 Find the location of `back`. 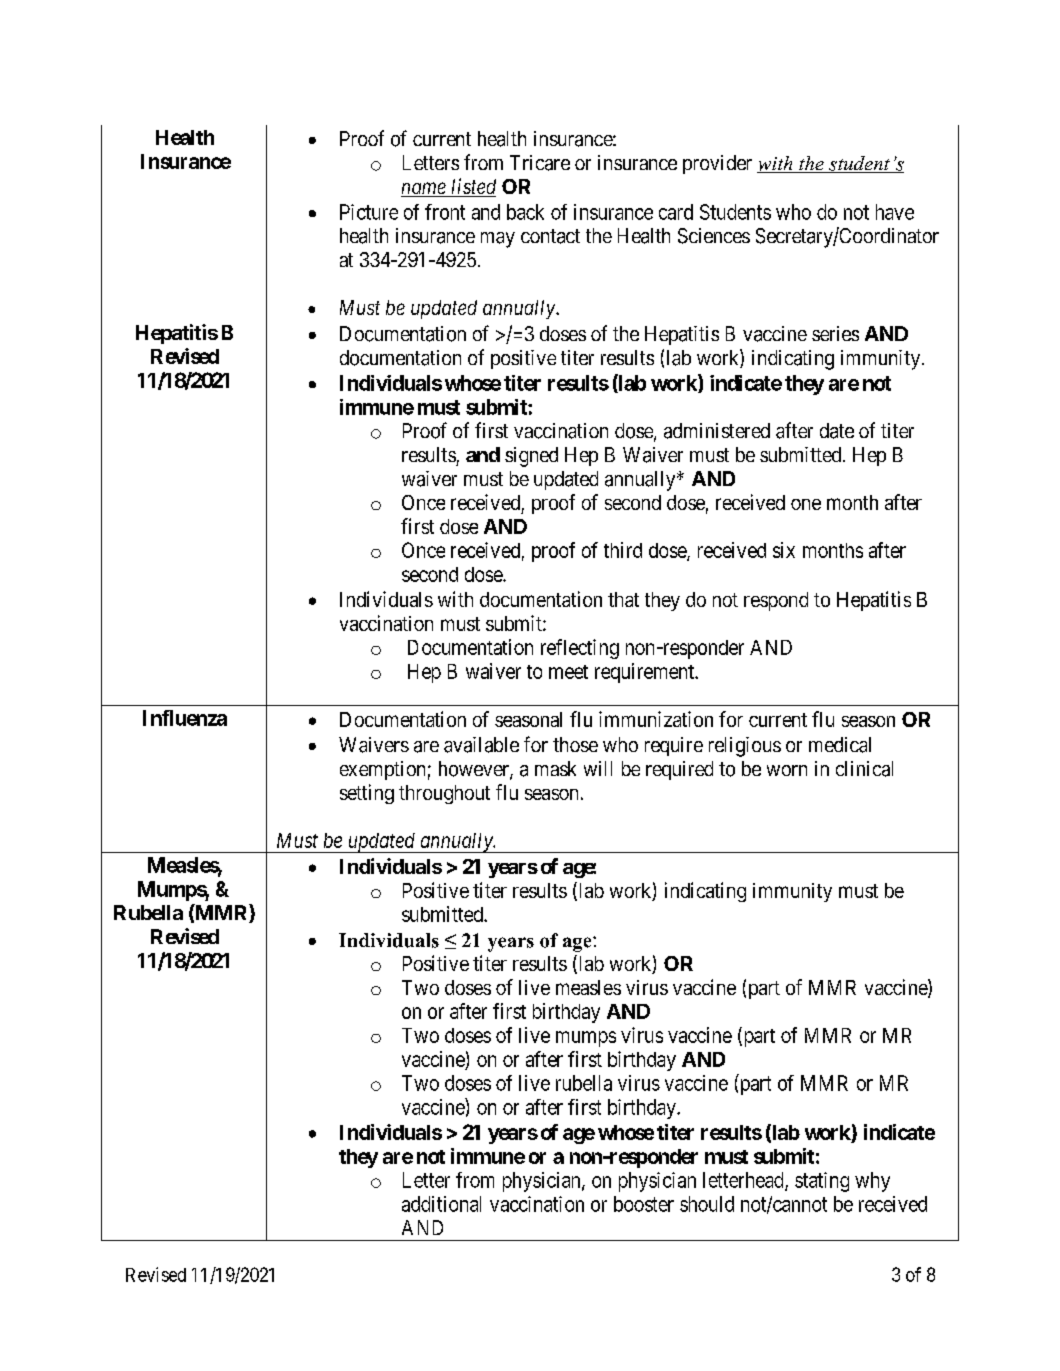

back is located at coordinates (525, 212).
